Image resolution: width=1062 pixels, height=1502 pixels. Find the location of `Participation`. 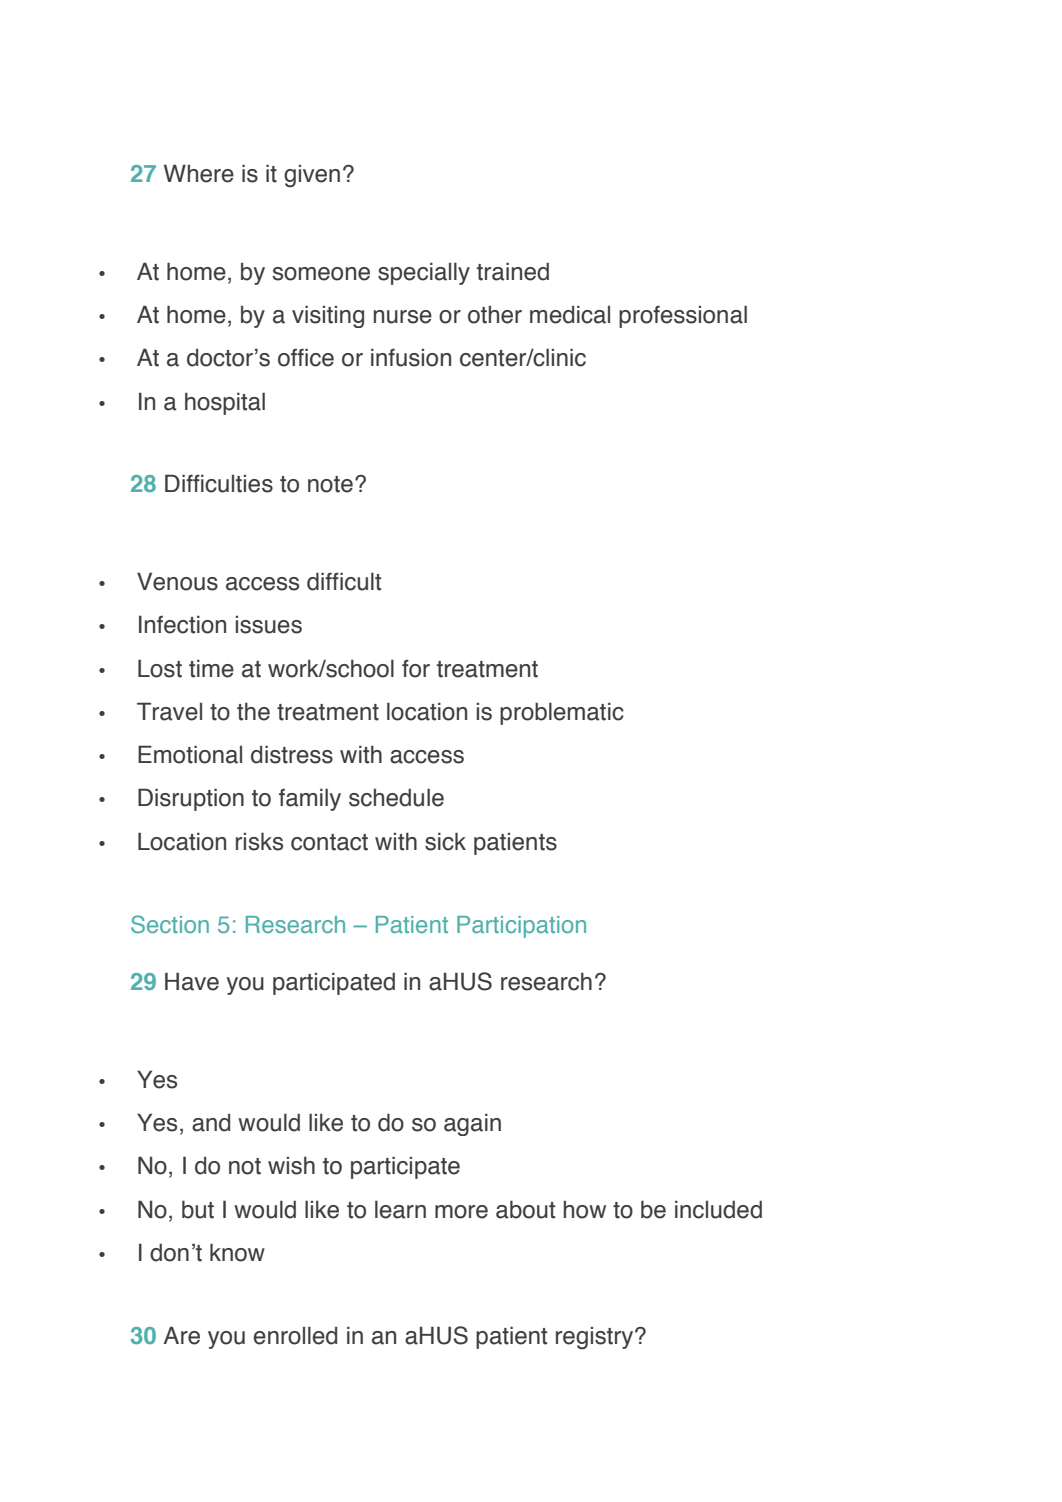

Participation is located at coordinates (521, 927).
